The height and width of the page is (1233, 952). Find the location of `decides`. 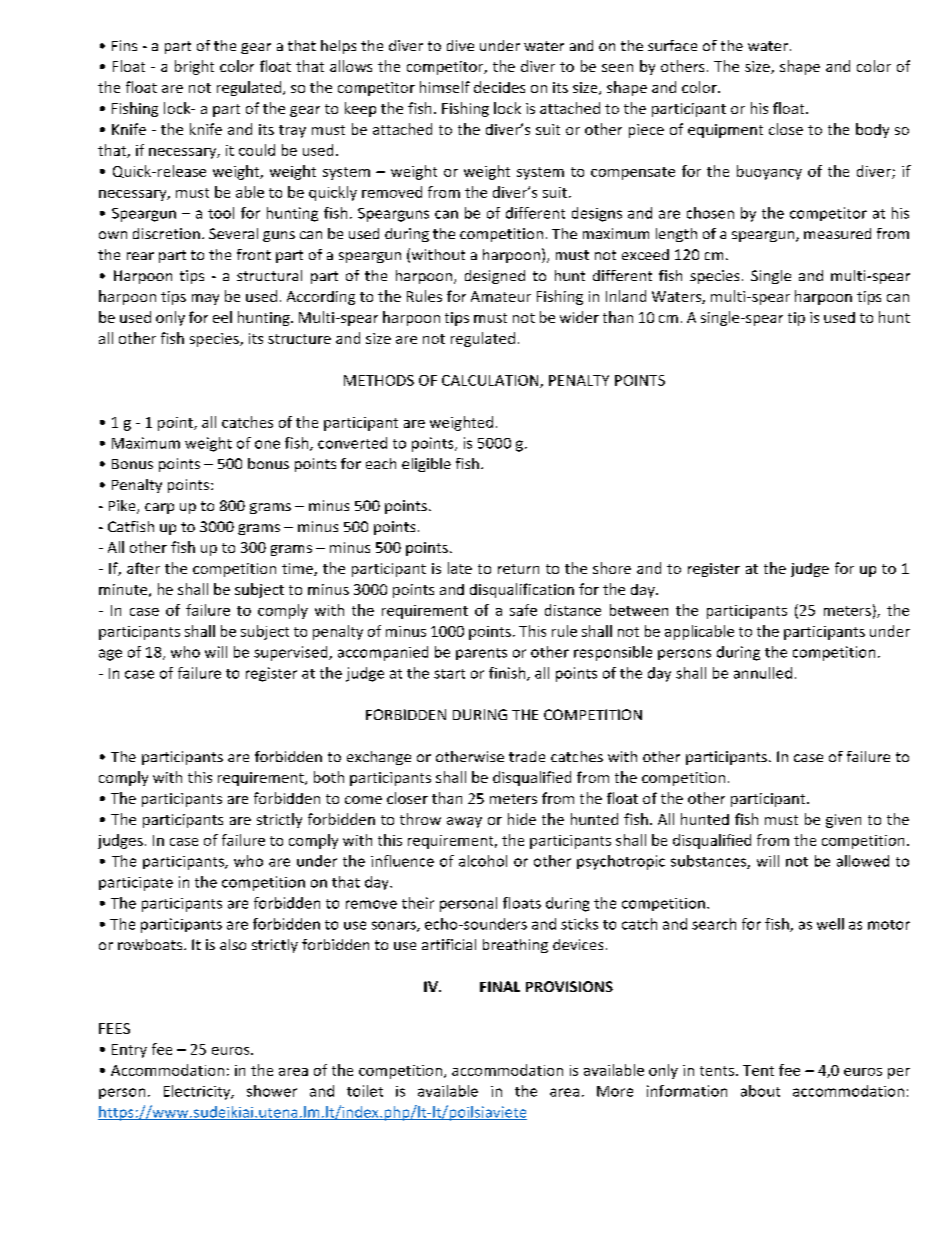

decides is located at coordinates (499, 87).
